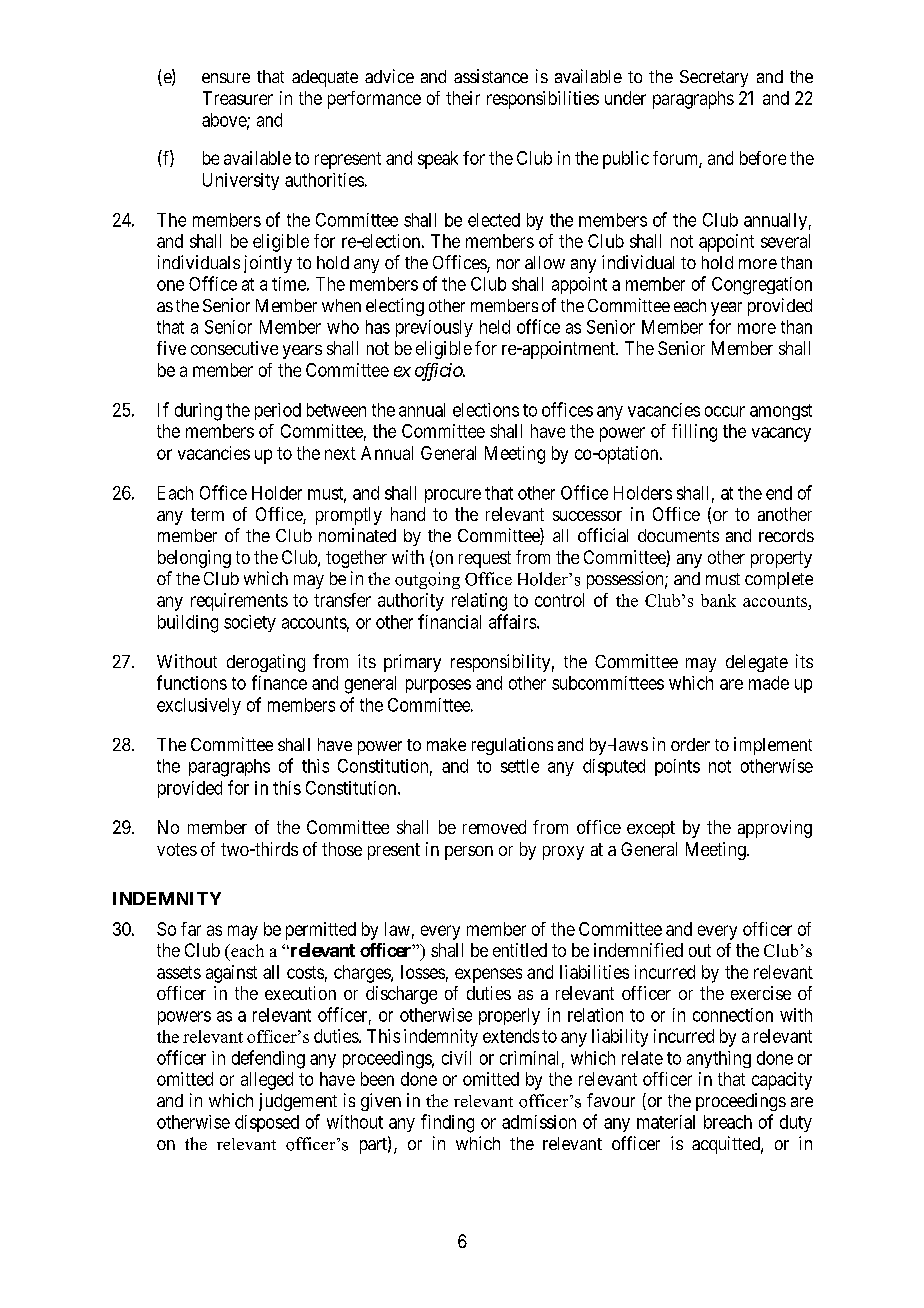  What do you see at coordinates (267, 1081) in the screenshot?
I see `alleged` at bounding box center [267, 1081].
